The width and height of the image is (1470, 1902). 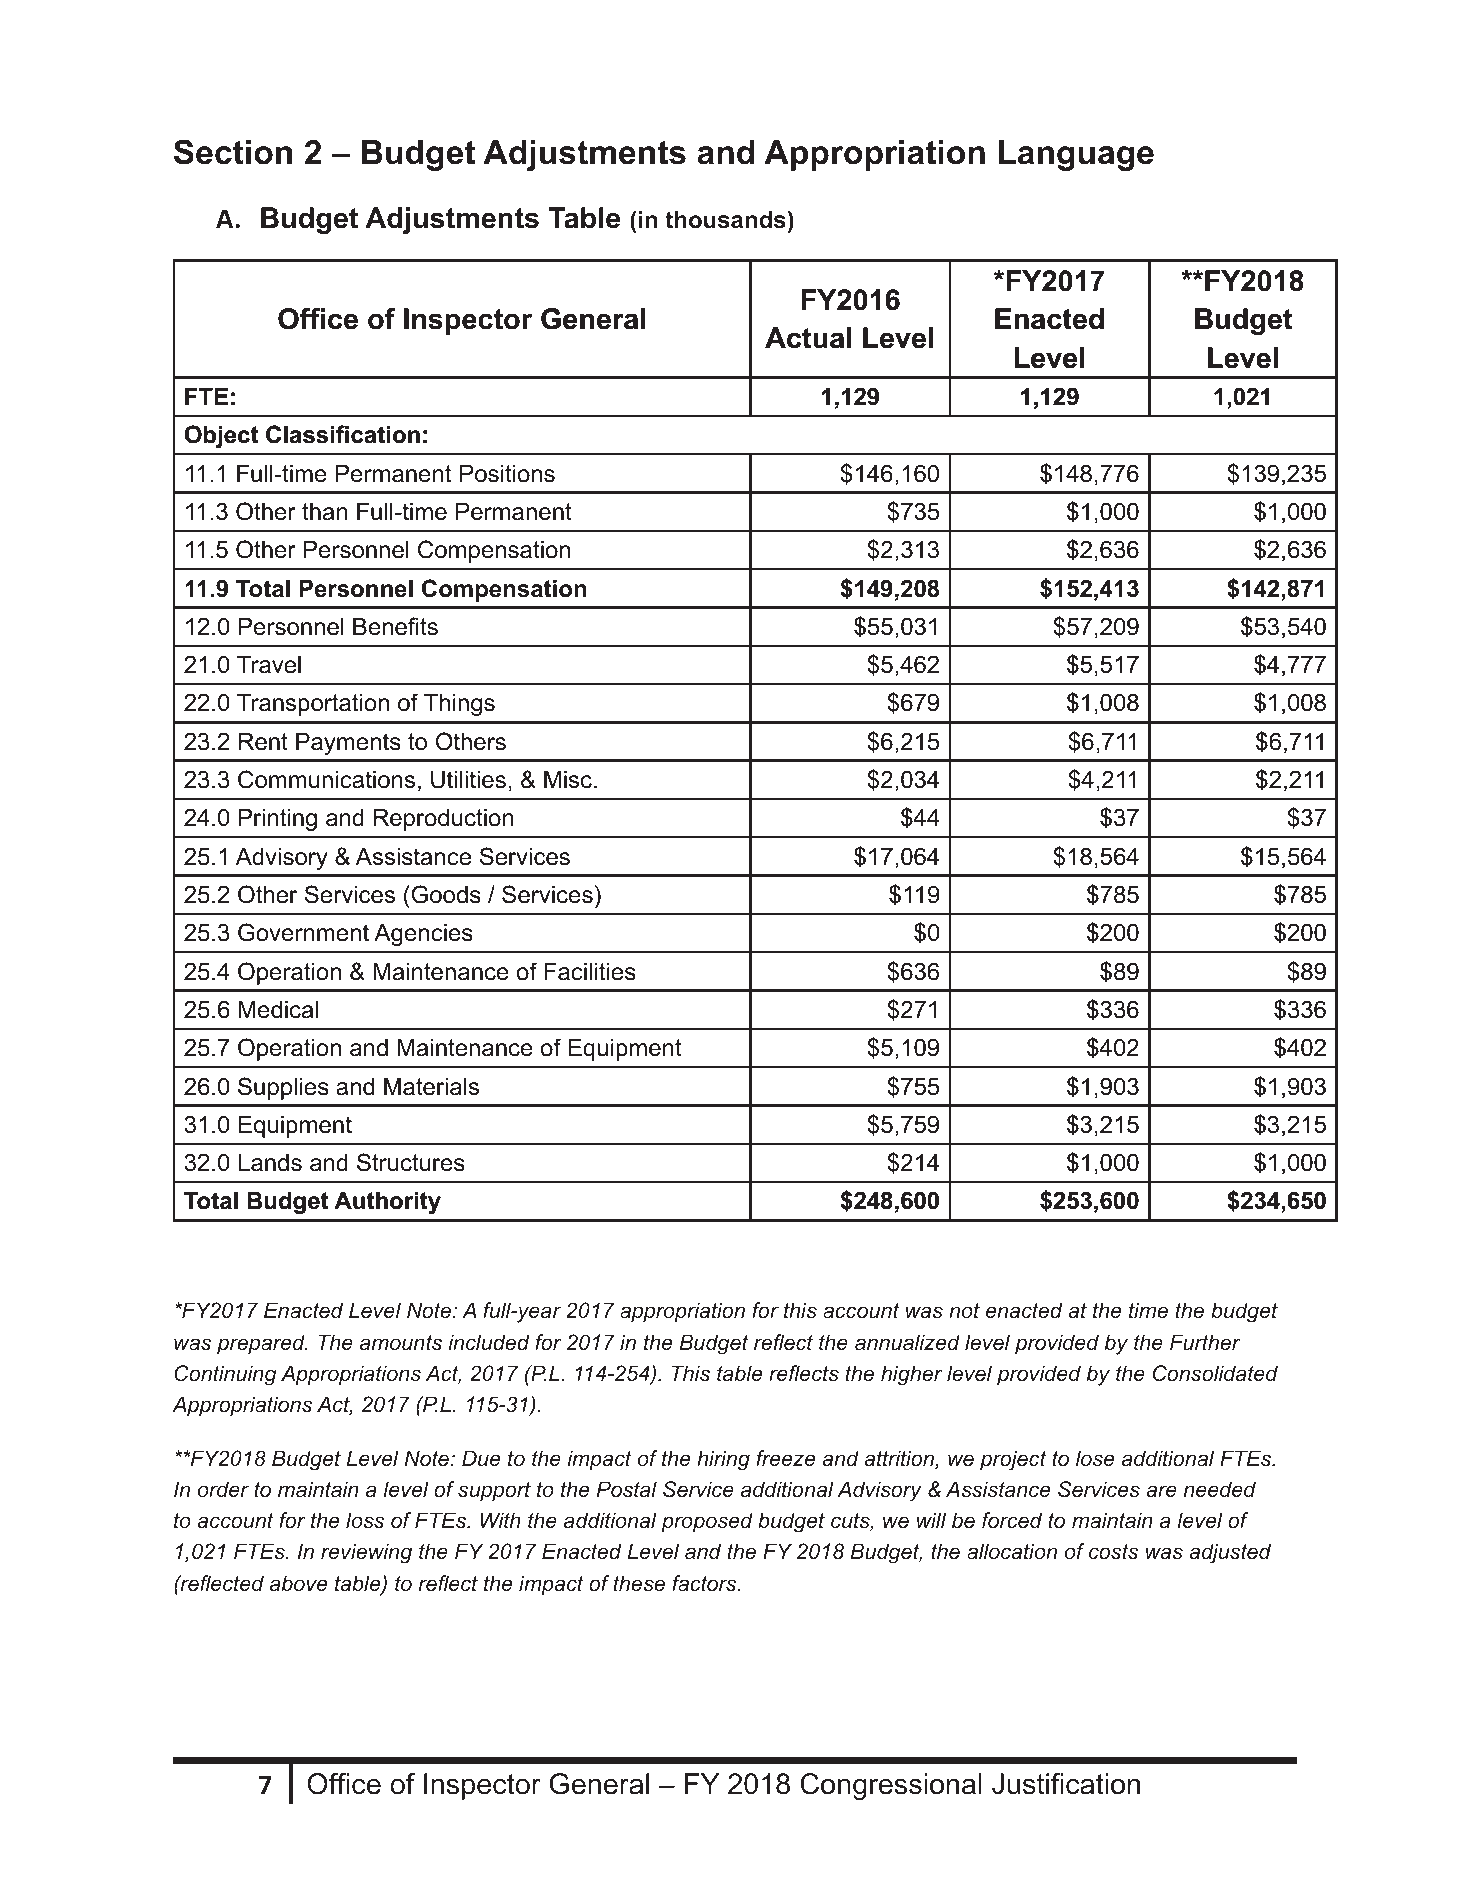 I want to click on Consolidated, so click(x=1215, y=1373).
